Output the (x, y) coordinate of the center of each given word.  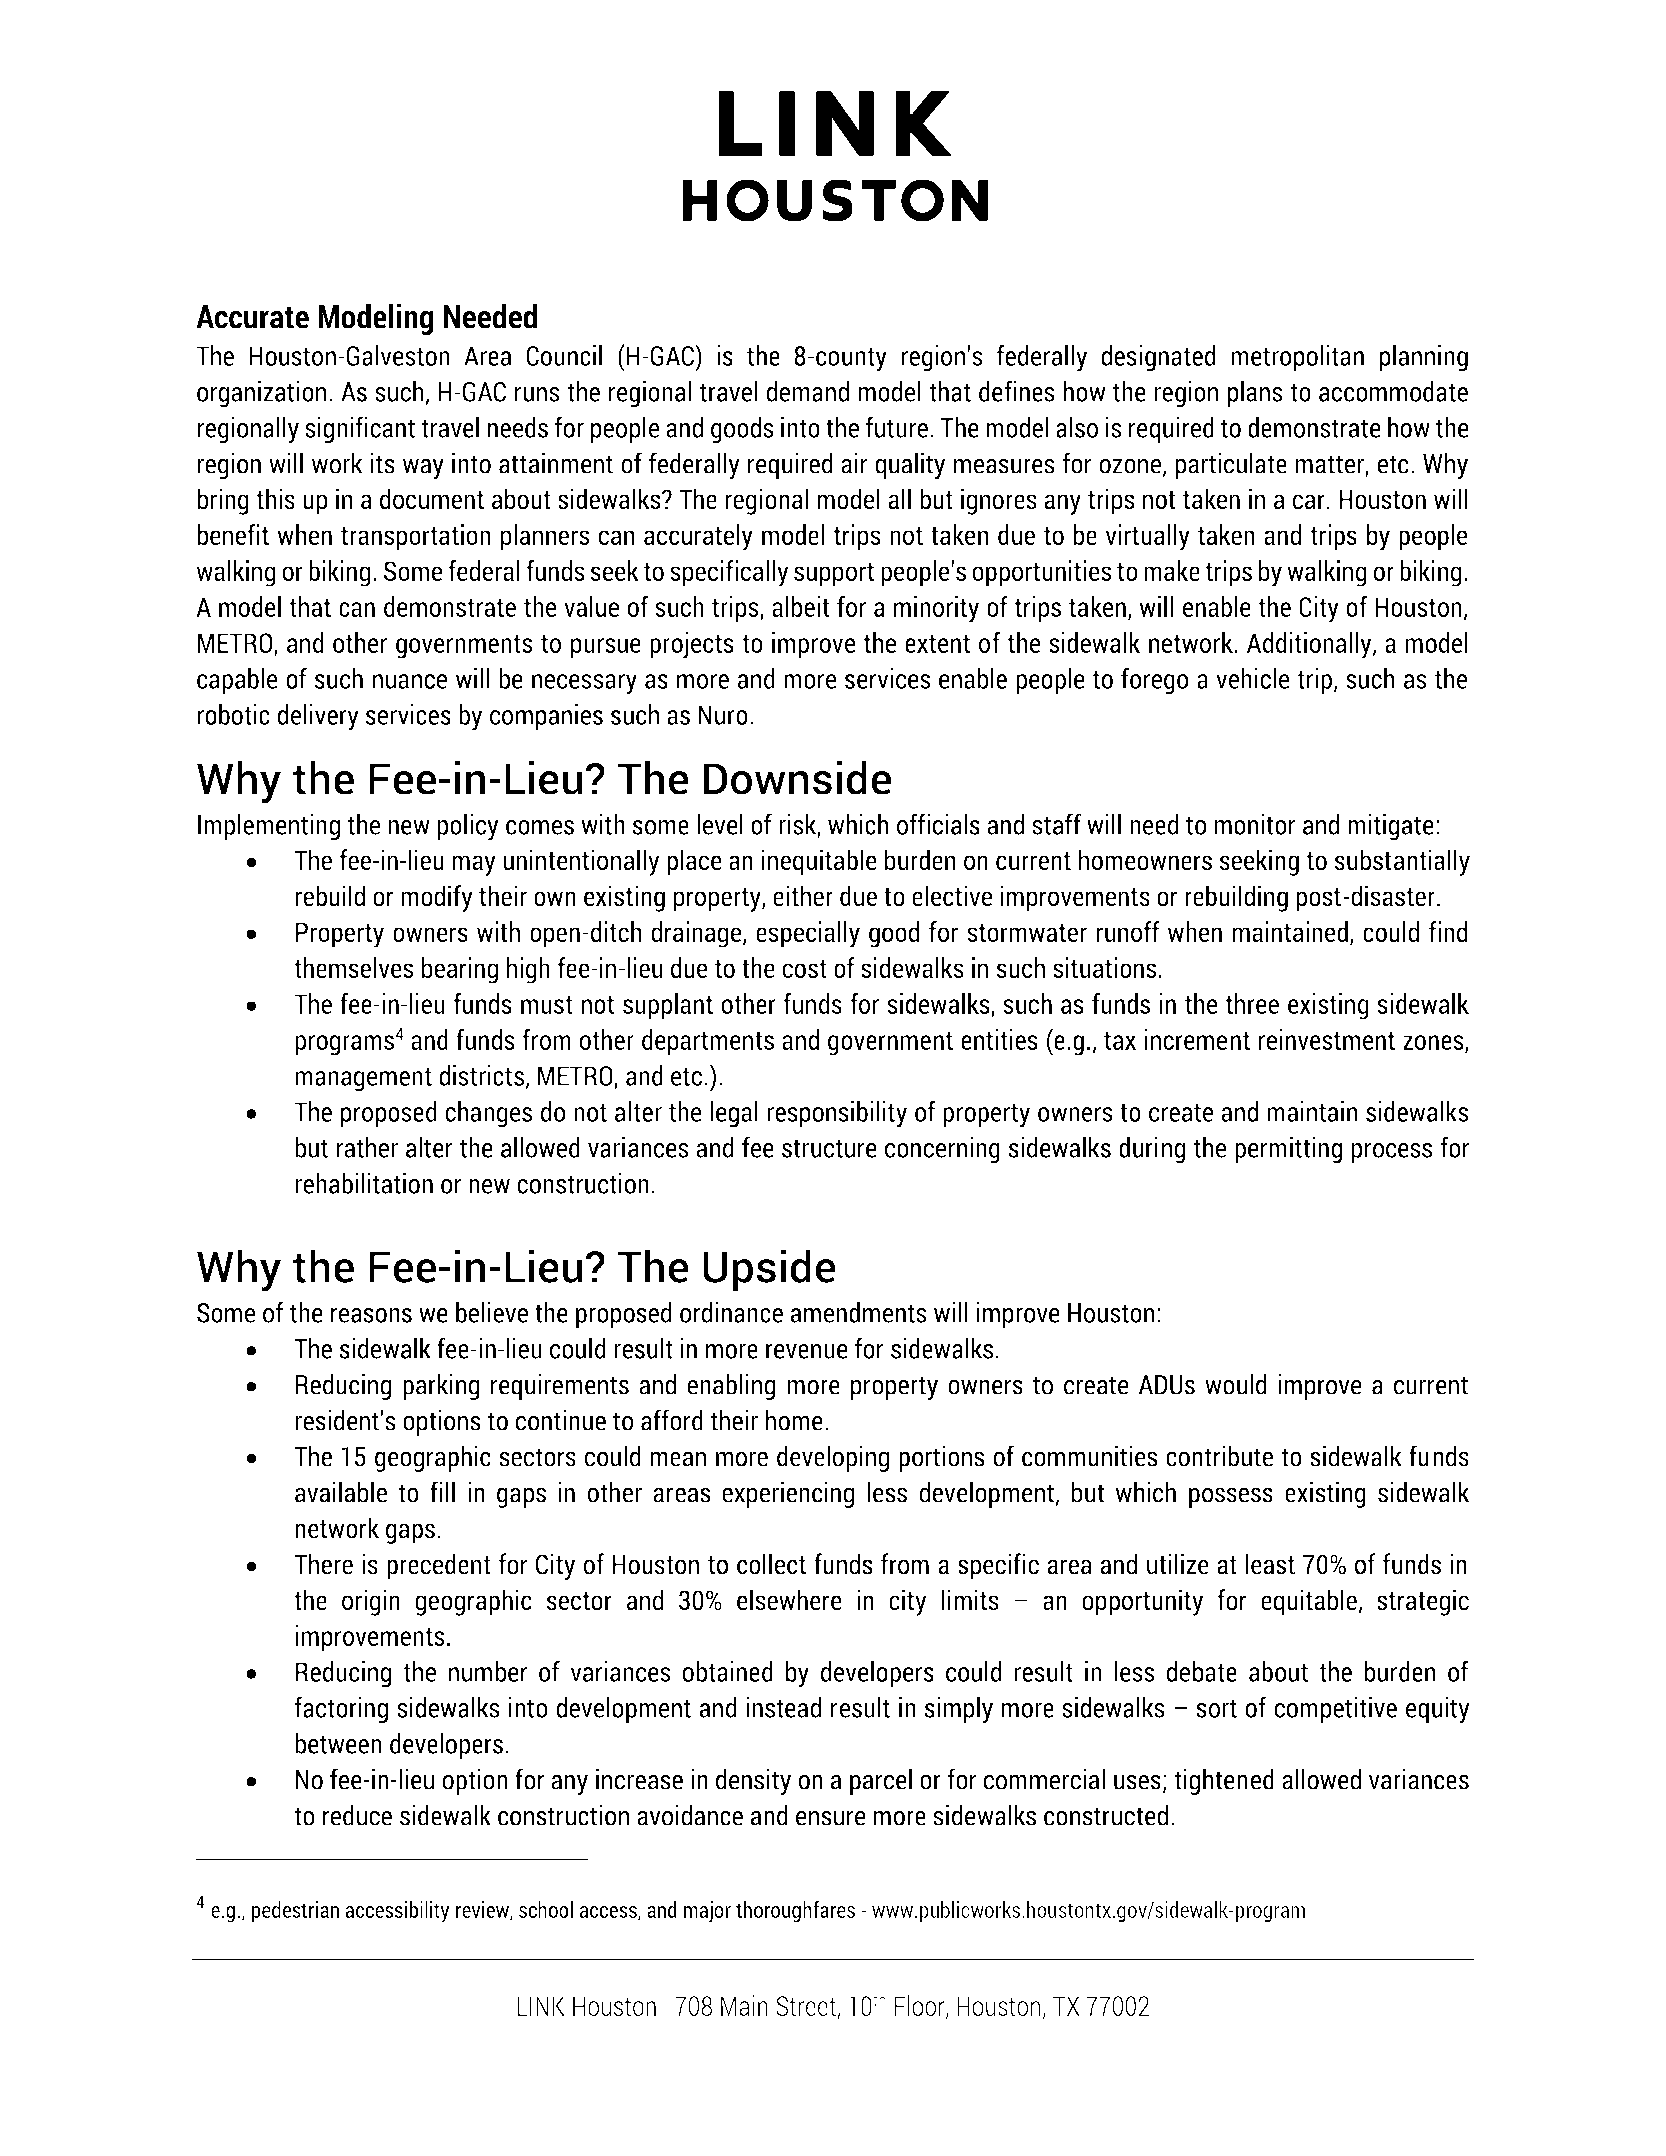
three (1252, 1003)
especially (808, 934)
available (341, 1492)
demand (807, 391)
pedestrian (295, 1911)
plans (1255, 394)
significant (360, 430)
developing (833, 1458)
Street (807, 2007)
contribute (1219, 1456)
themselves (353, 967)
